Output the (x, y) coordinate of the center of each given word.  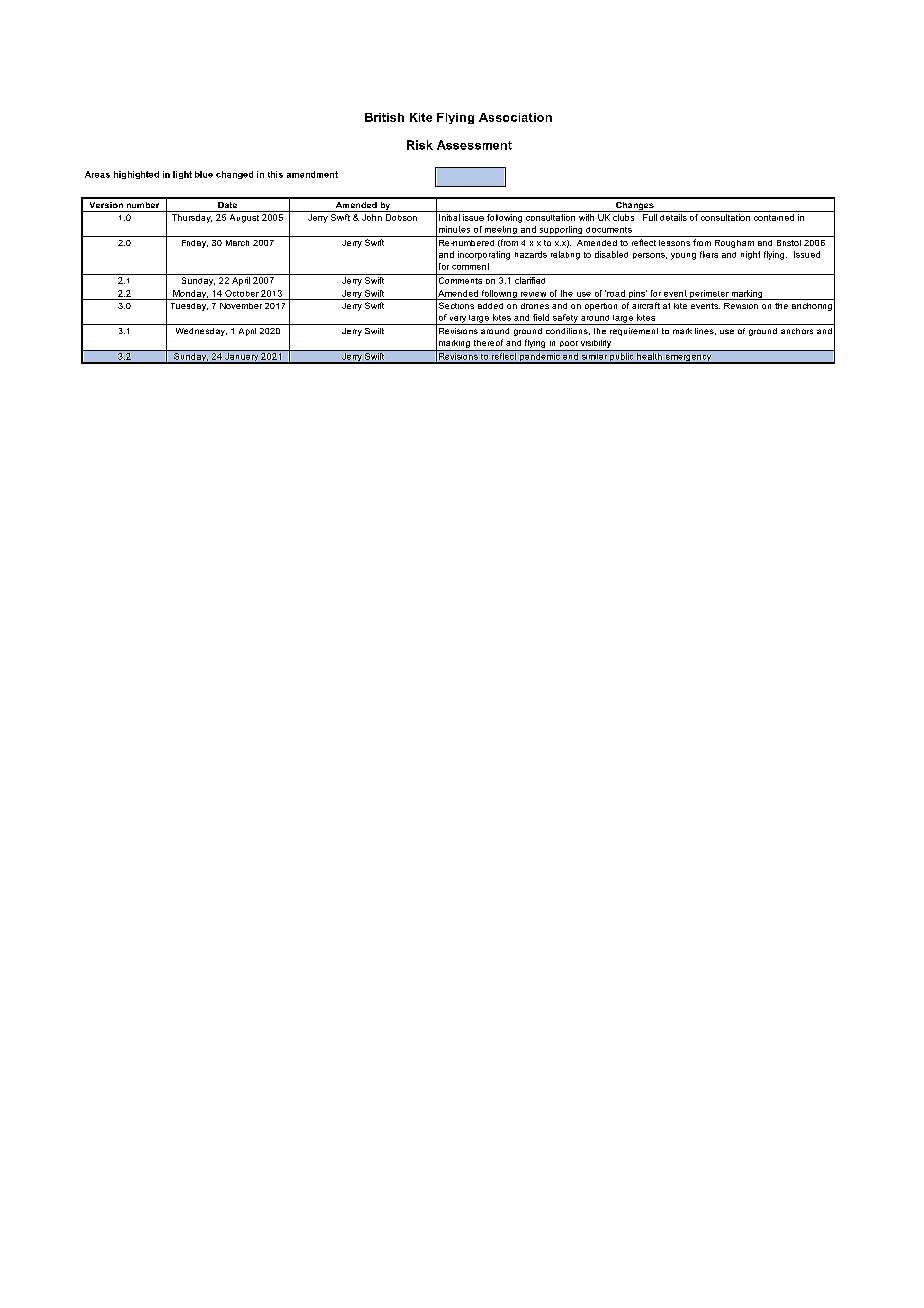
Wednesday (201, 332)
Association (515, 117)
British (384, 117)
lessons (674, 243)
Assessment (474, 145)
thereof (488, 342)
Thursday (192, 218)
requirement (634, 332)
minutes (454, 229)
